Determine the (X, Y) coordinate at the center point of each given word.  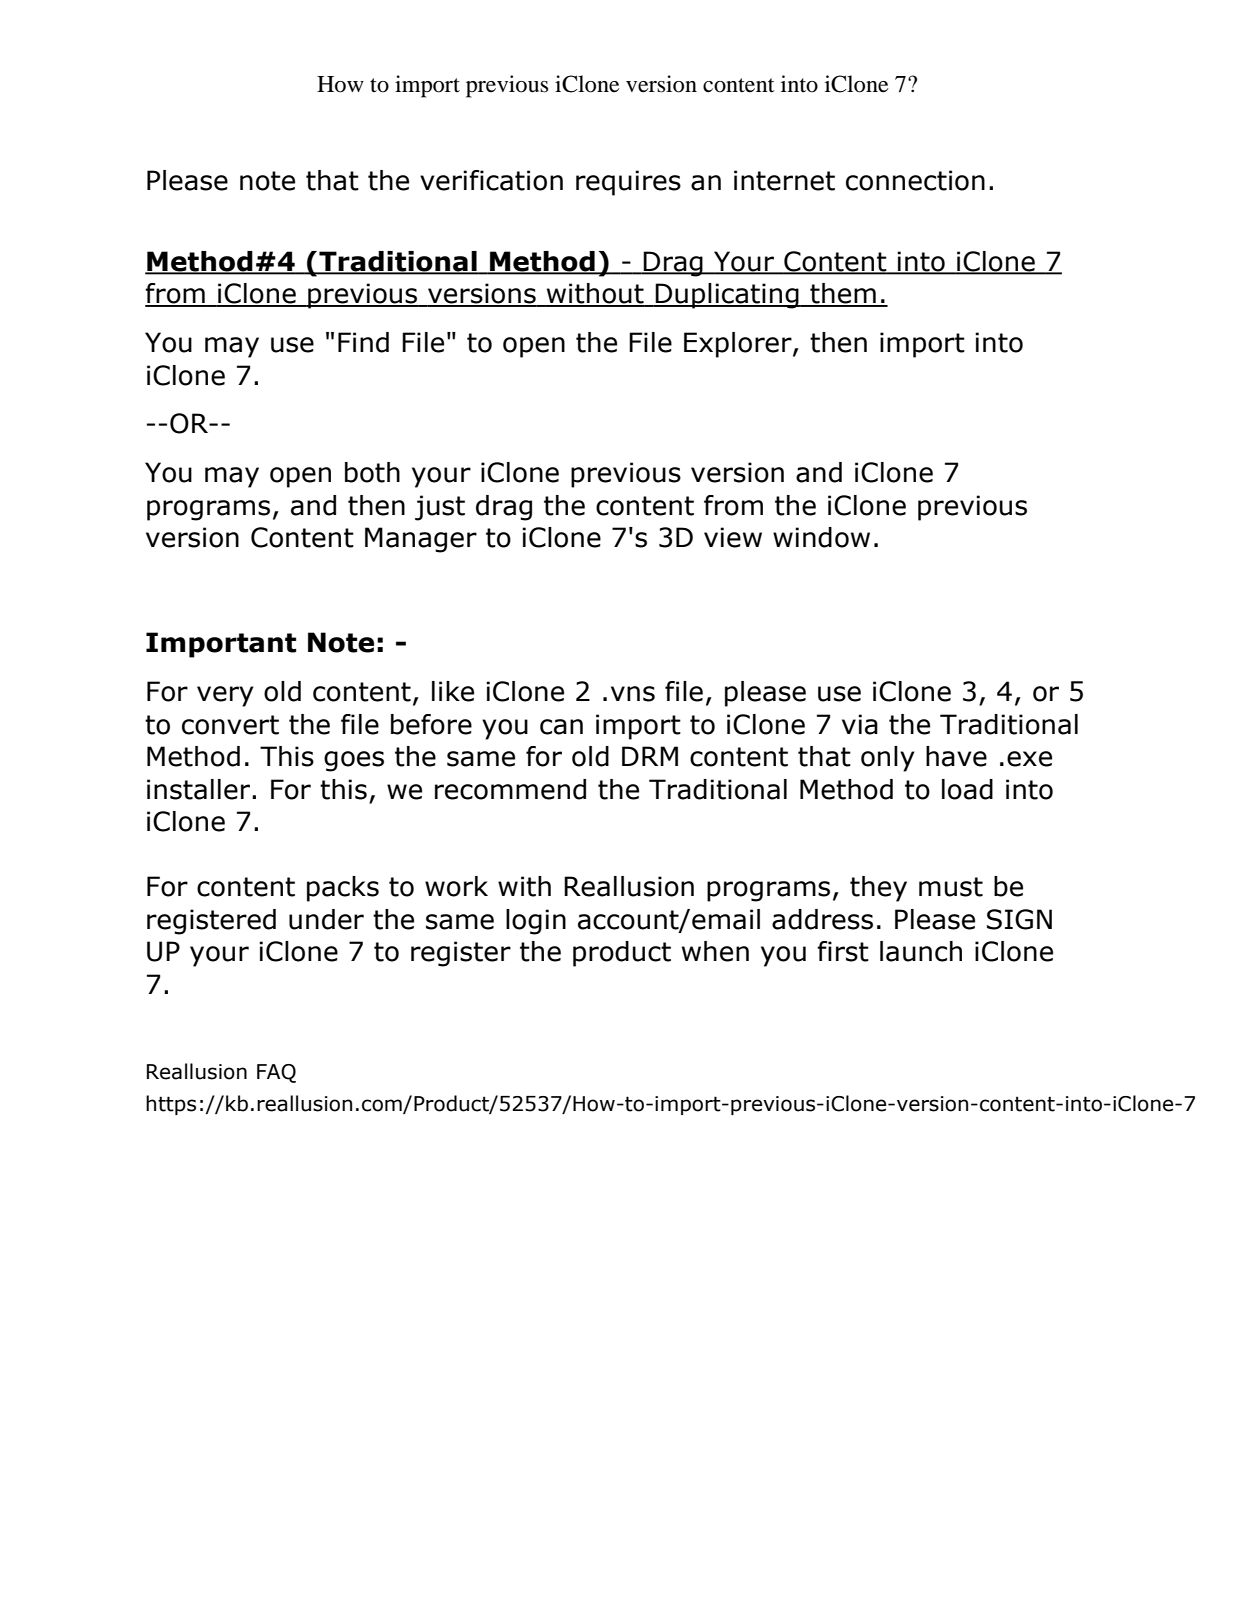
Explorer (739, 345)
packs (343, 889)
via (860, 724)
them (843, 294)
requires (628, 183)
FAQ (276, 1073)
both (372, 472)
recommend (510, 789)
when (715, 951)
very (225, 696)
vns (633, 694)
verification (491, 180)
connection (915, 180)
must (951, 887)
